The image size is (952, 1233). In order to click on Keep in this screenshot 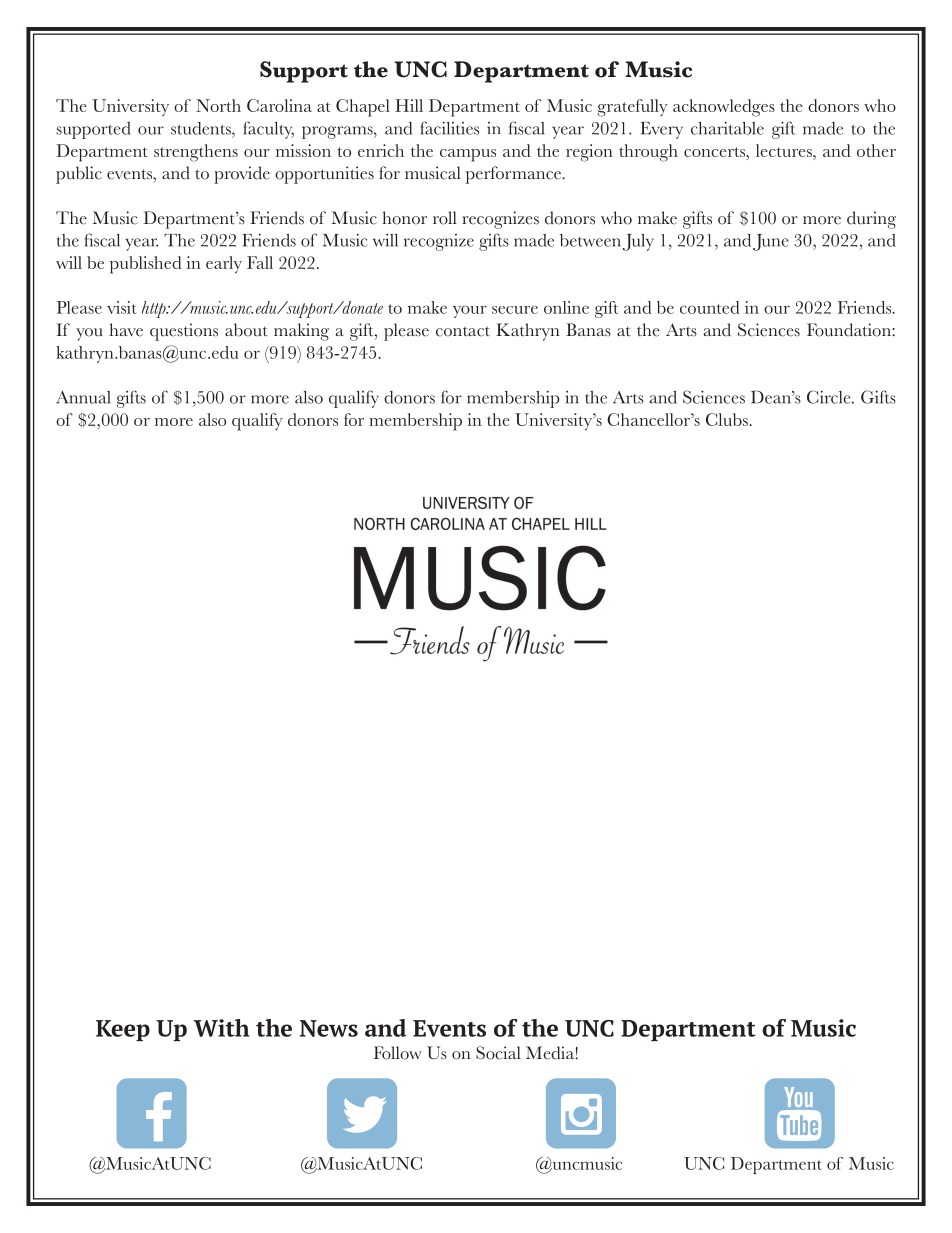, I will do `click(123, 1030)`.
